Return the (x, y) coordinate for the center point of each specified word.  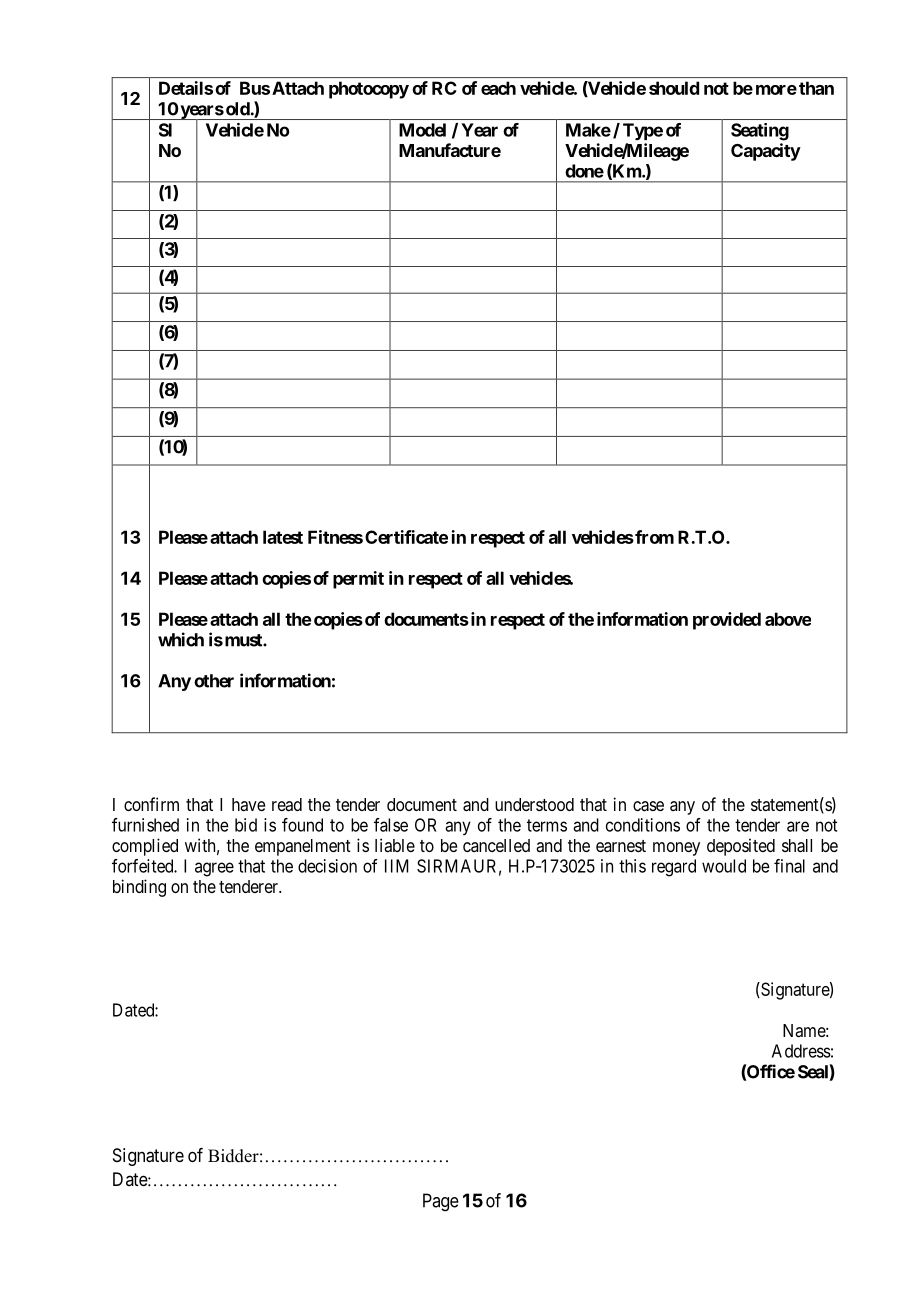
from (653, 537)
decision (327, 866)
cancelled (496, 845)
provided (727, 621)
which (181, 639)
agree (214, 869)
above (788, 619)
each (498, 88)
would (724, 866)
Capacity (766, 152)
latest (283, 537)
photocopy (369, 90)
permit (358, 580)
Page (441, 1202)
